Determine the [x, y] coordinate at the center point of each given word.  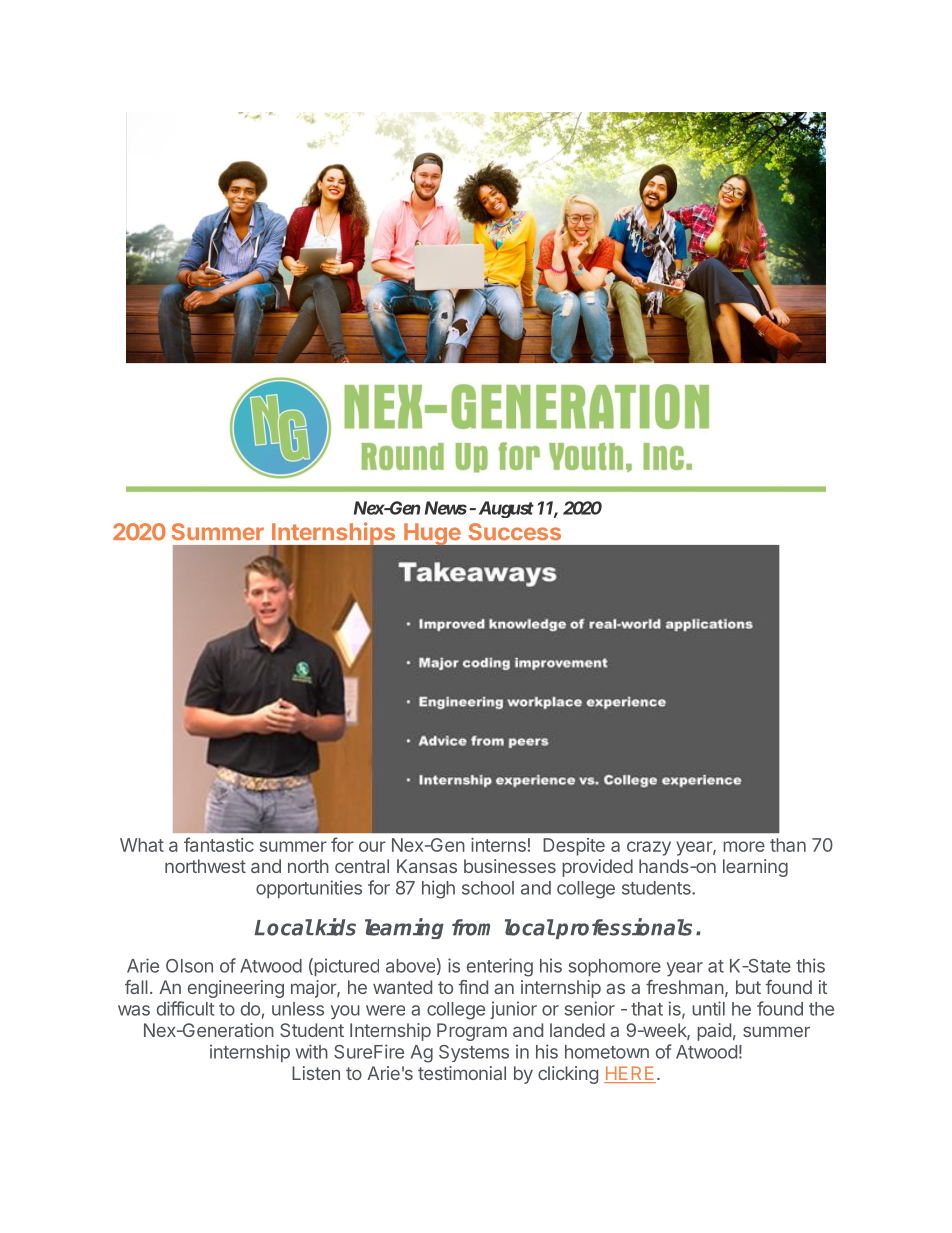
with [311, 1051]
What [142, 845]
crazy [649, 848]
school [488, 888]
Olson [189, 966]
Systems [474, 1053]
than [788, 845]
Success [515, 532]
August [504, 509]
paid [714, 1032]
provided [597, 868]
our [372, 846]
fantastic [219, 844]
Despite [574, 847]
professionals [623, 928]
